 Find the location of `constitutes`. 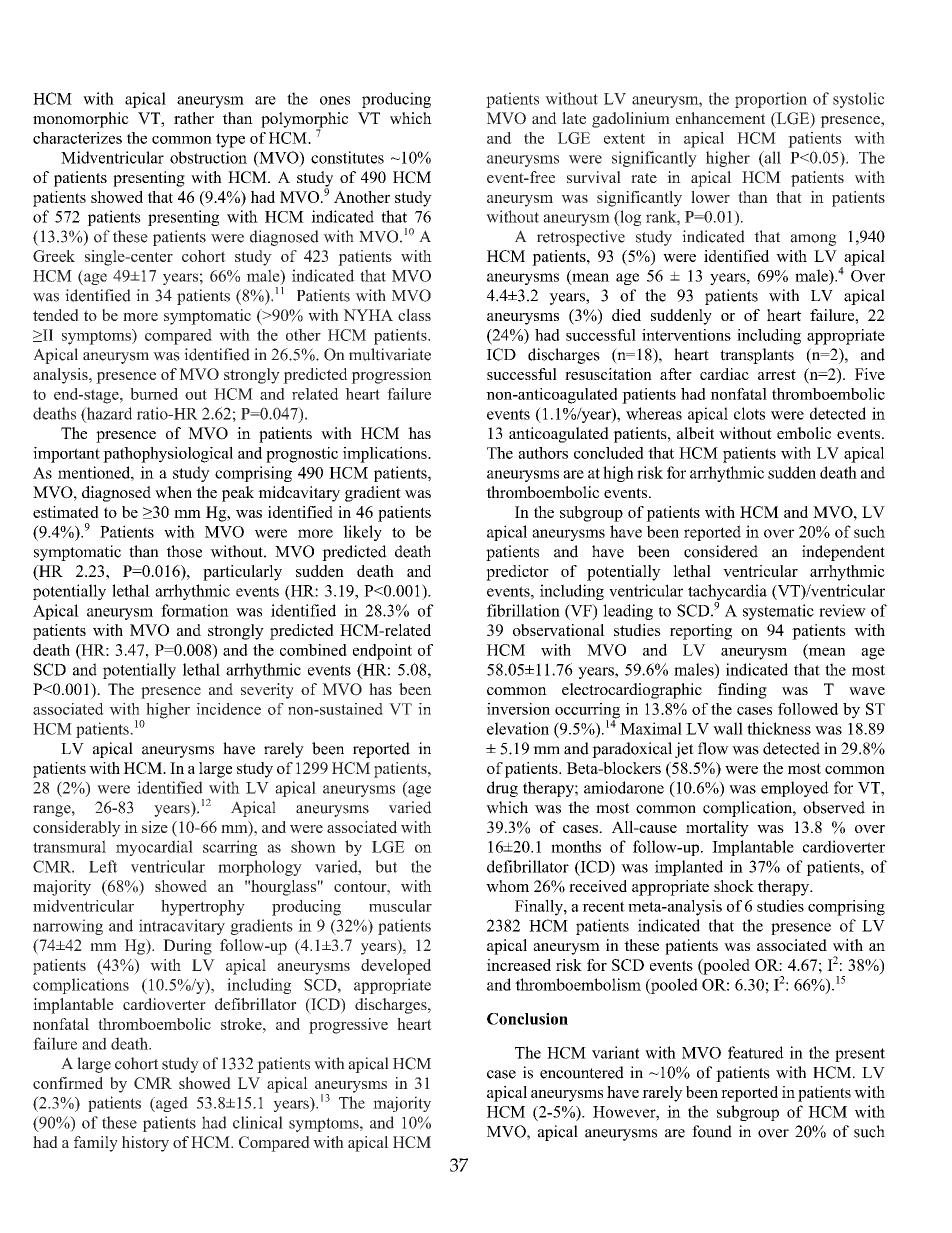

constitutes is located at coordinates (347, 157).
